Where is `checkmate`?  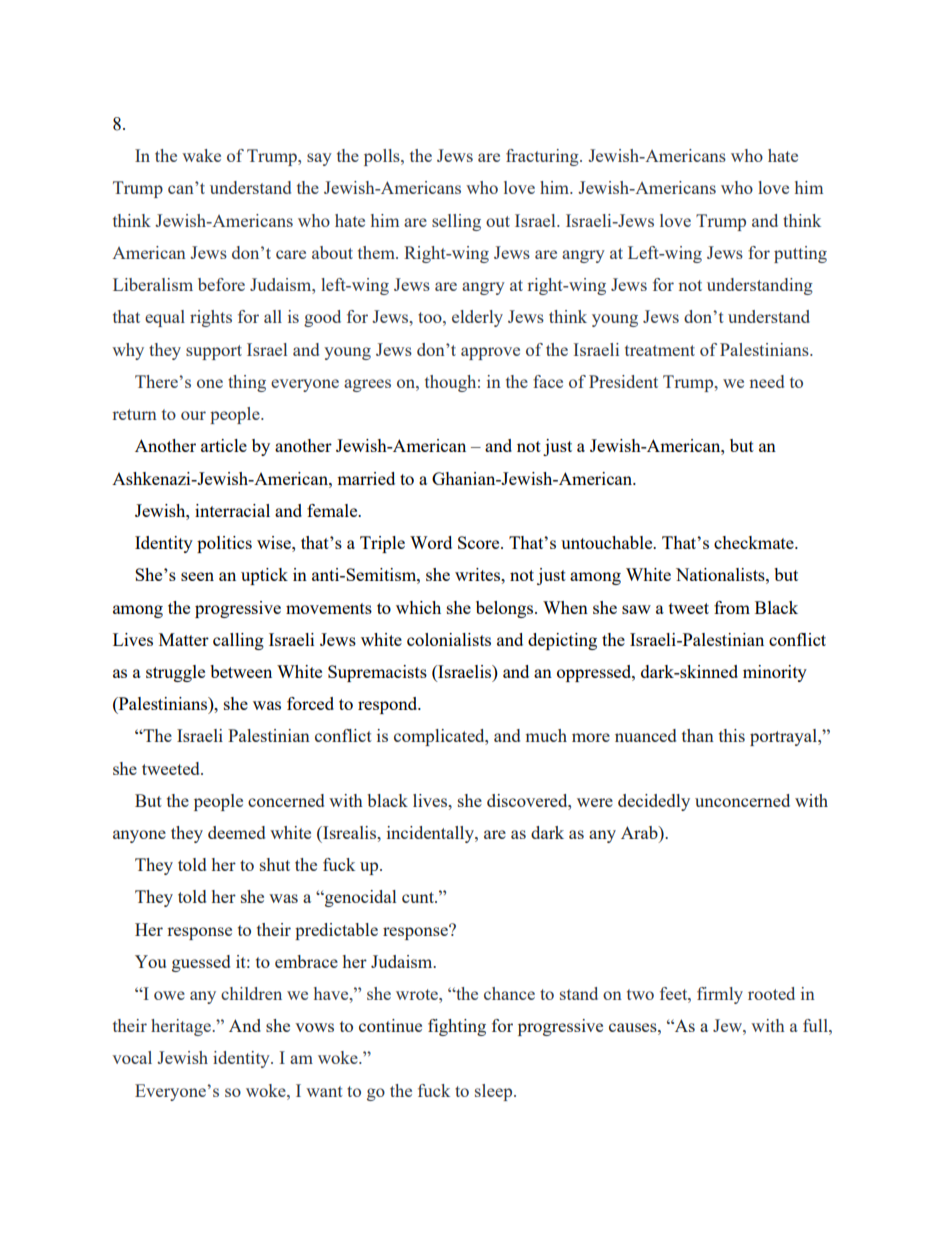
checkmate is located at coordinates (755, 542).
